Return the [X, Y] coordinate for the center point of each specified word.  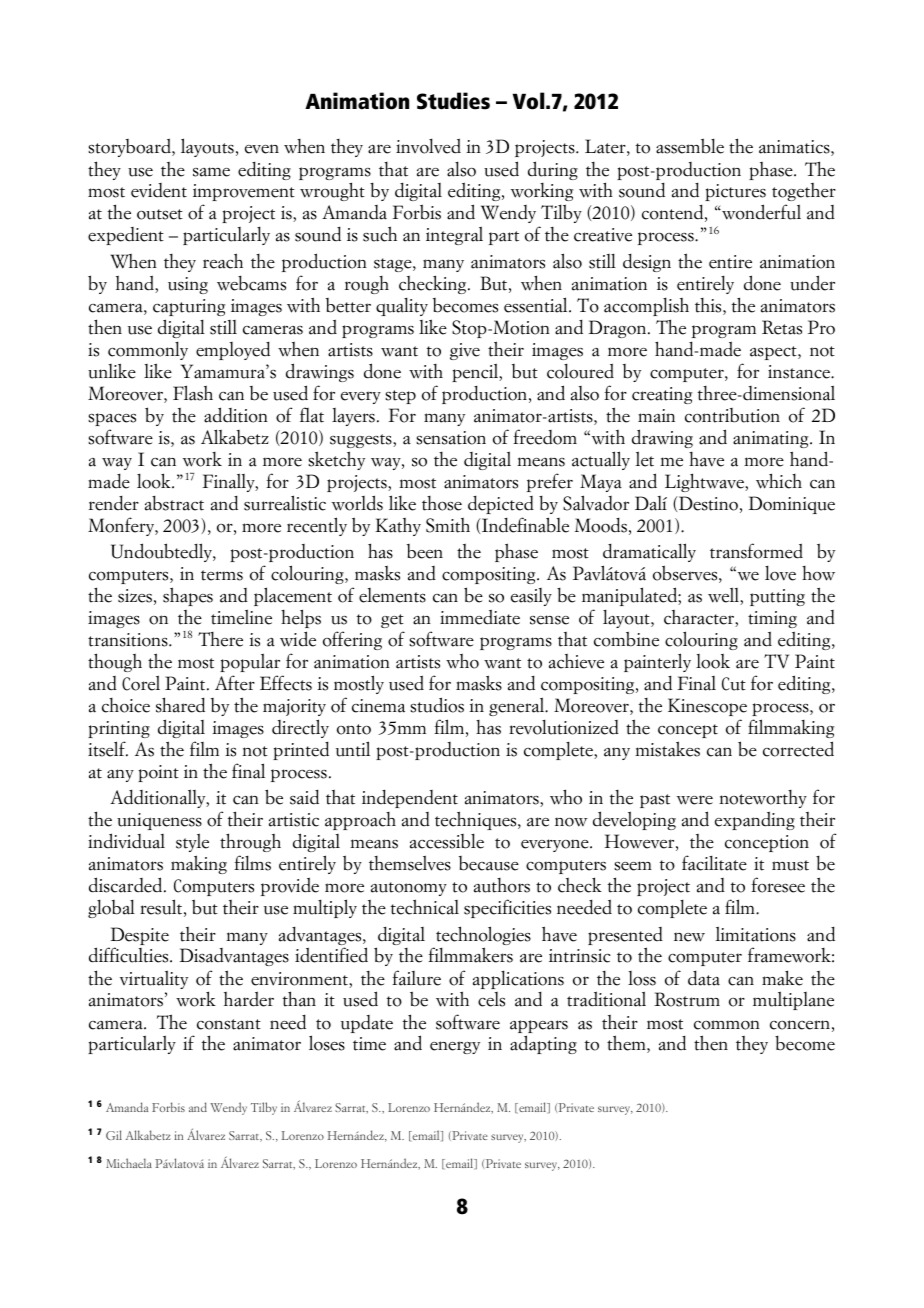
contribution [732, 415]
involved [428, 146]
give [465, 351]
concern [800, 1025]
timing [772, 619]
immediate [480, 617]
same [211, 172]
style [192, 842]
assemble [690, 146]
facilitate [714, 863]
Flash [193, 393]
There [220, 639]
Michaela [129, 1163]
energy [455, 1047]
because [489, 863]
